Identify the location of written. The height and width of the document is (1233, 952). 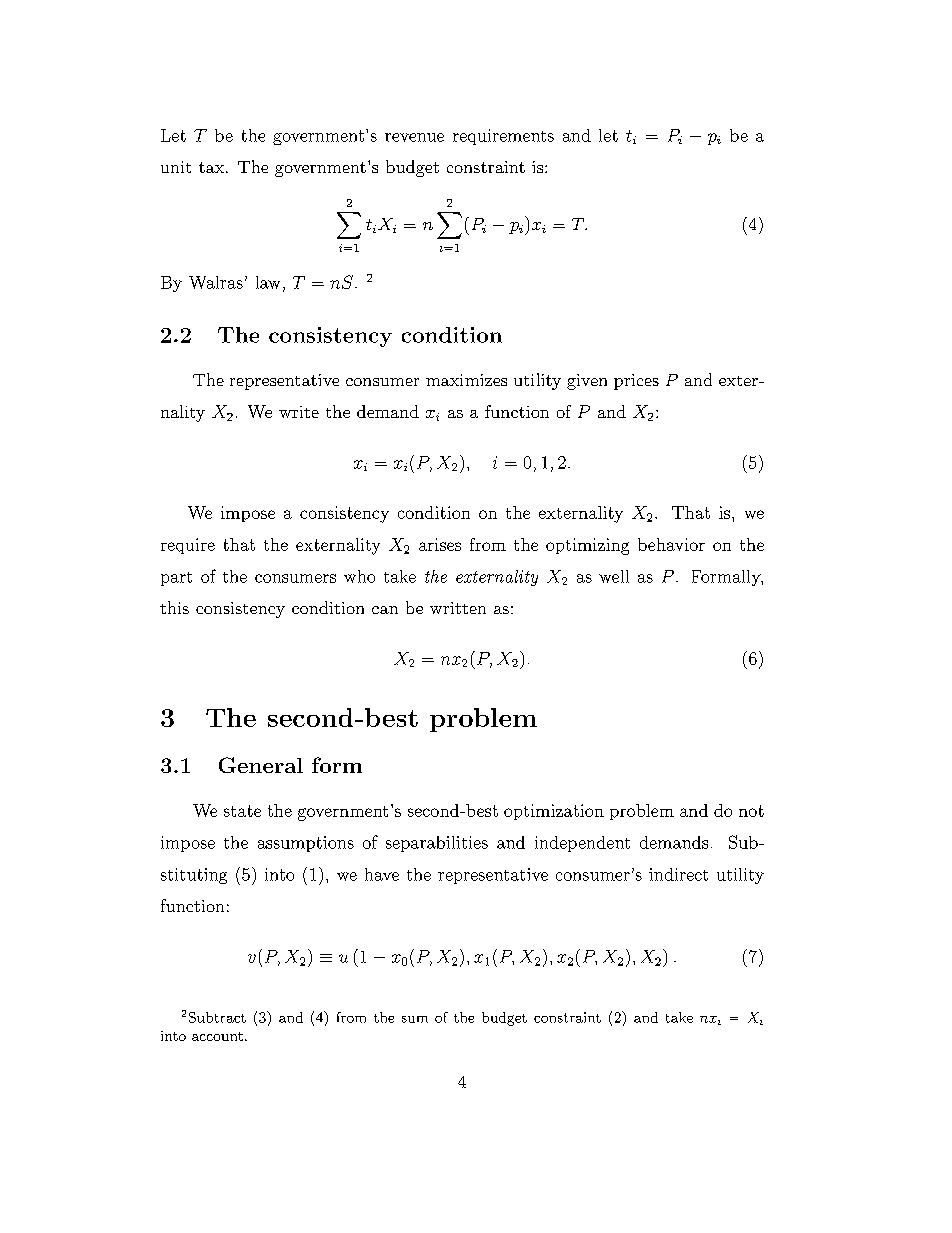
(458, 608).
